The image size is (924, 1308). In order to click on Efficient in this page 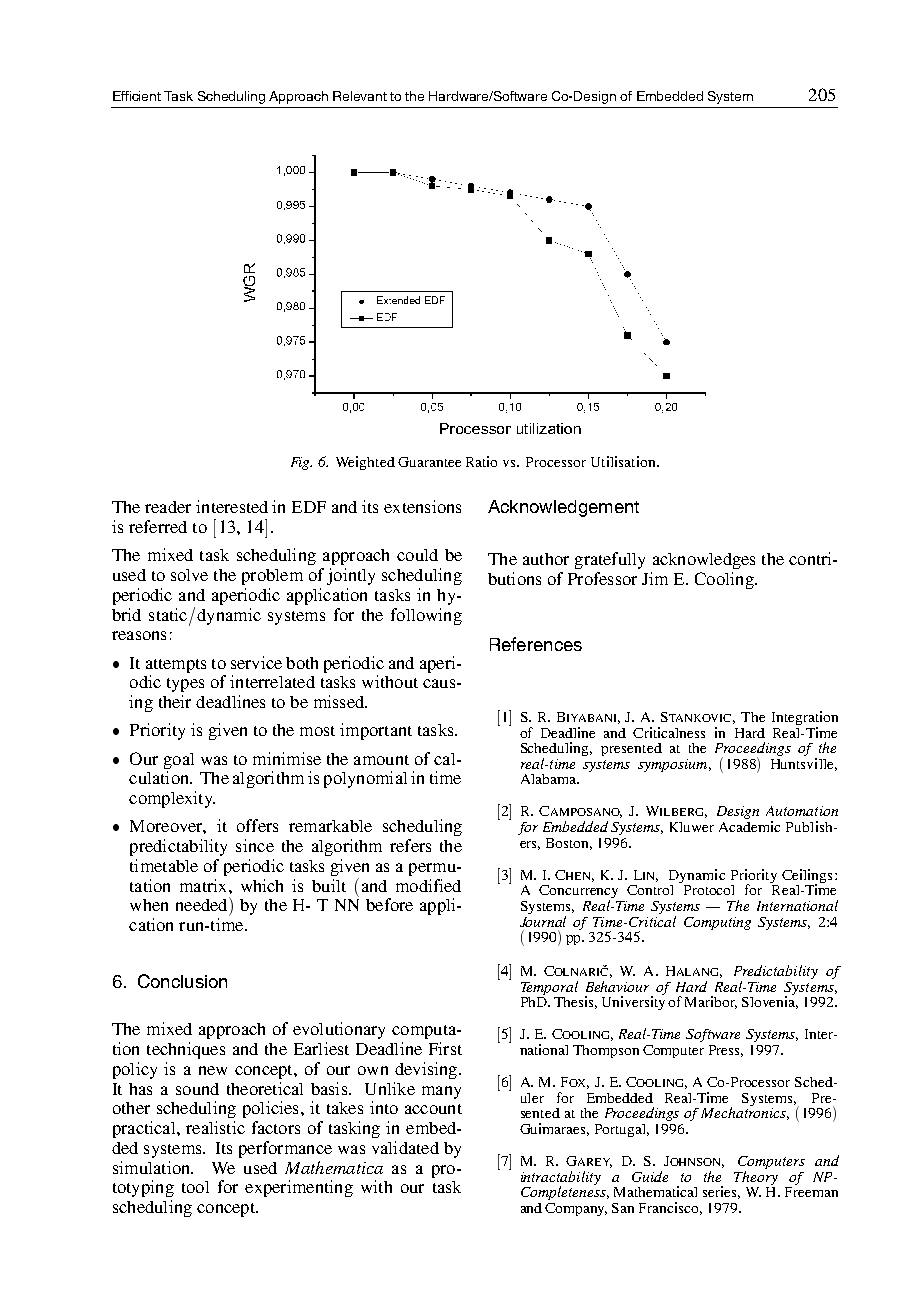, I will do `click(137, 96)`.
